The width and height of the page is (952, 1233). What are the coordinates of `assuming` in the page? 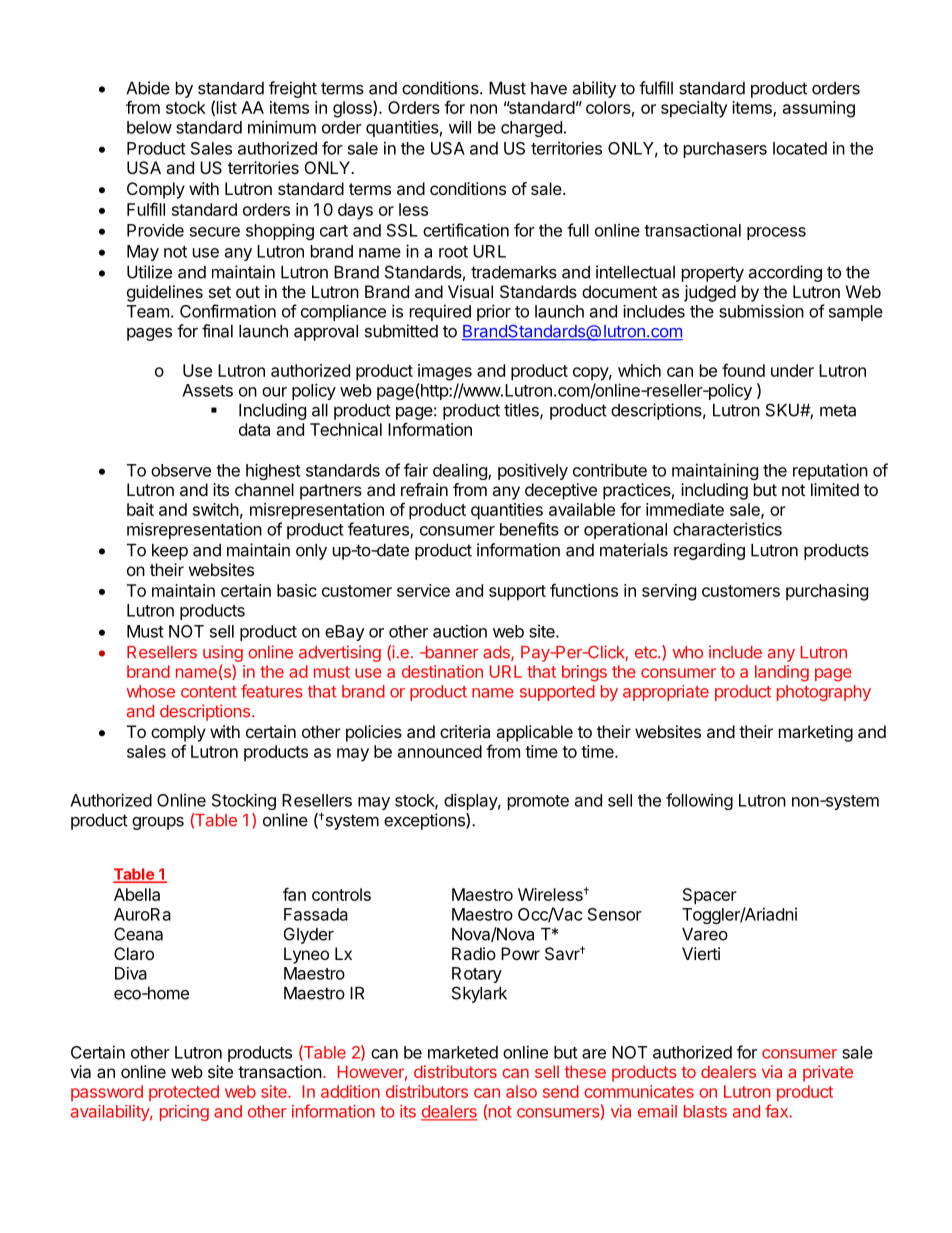 It's located at (819, 109).
